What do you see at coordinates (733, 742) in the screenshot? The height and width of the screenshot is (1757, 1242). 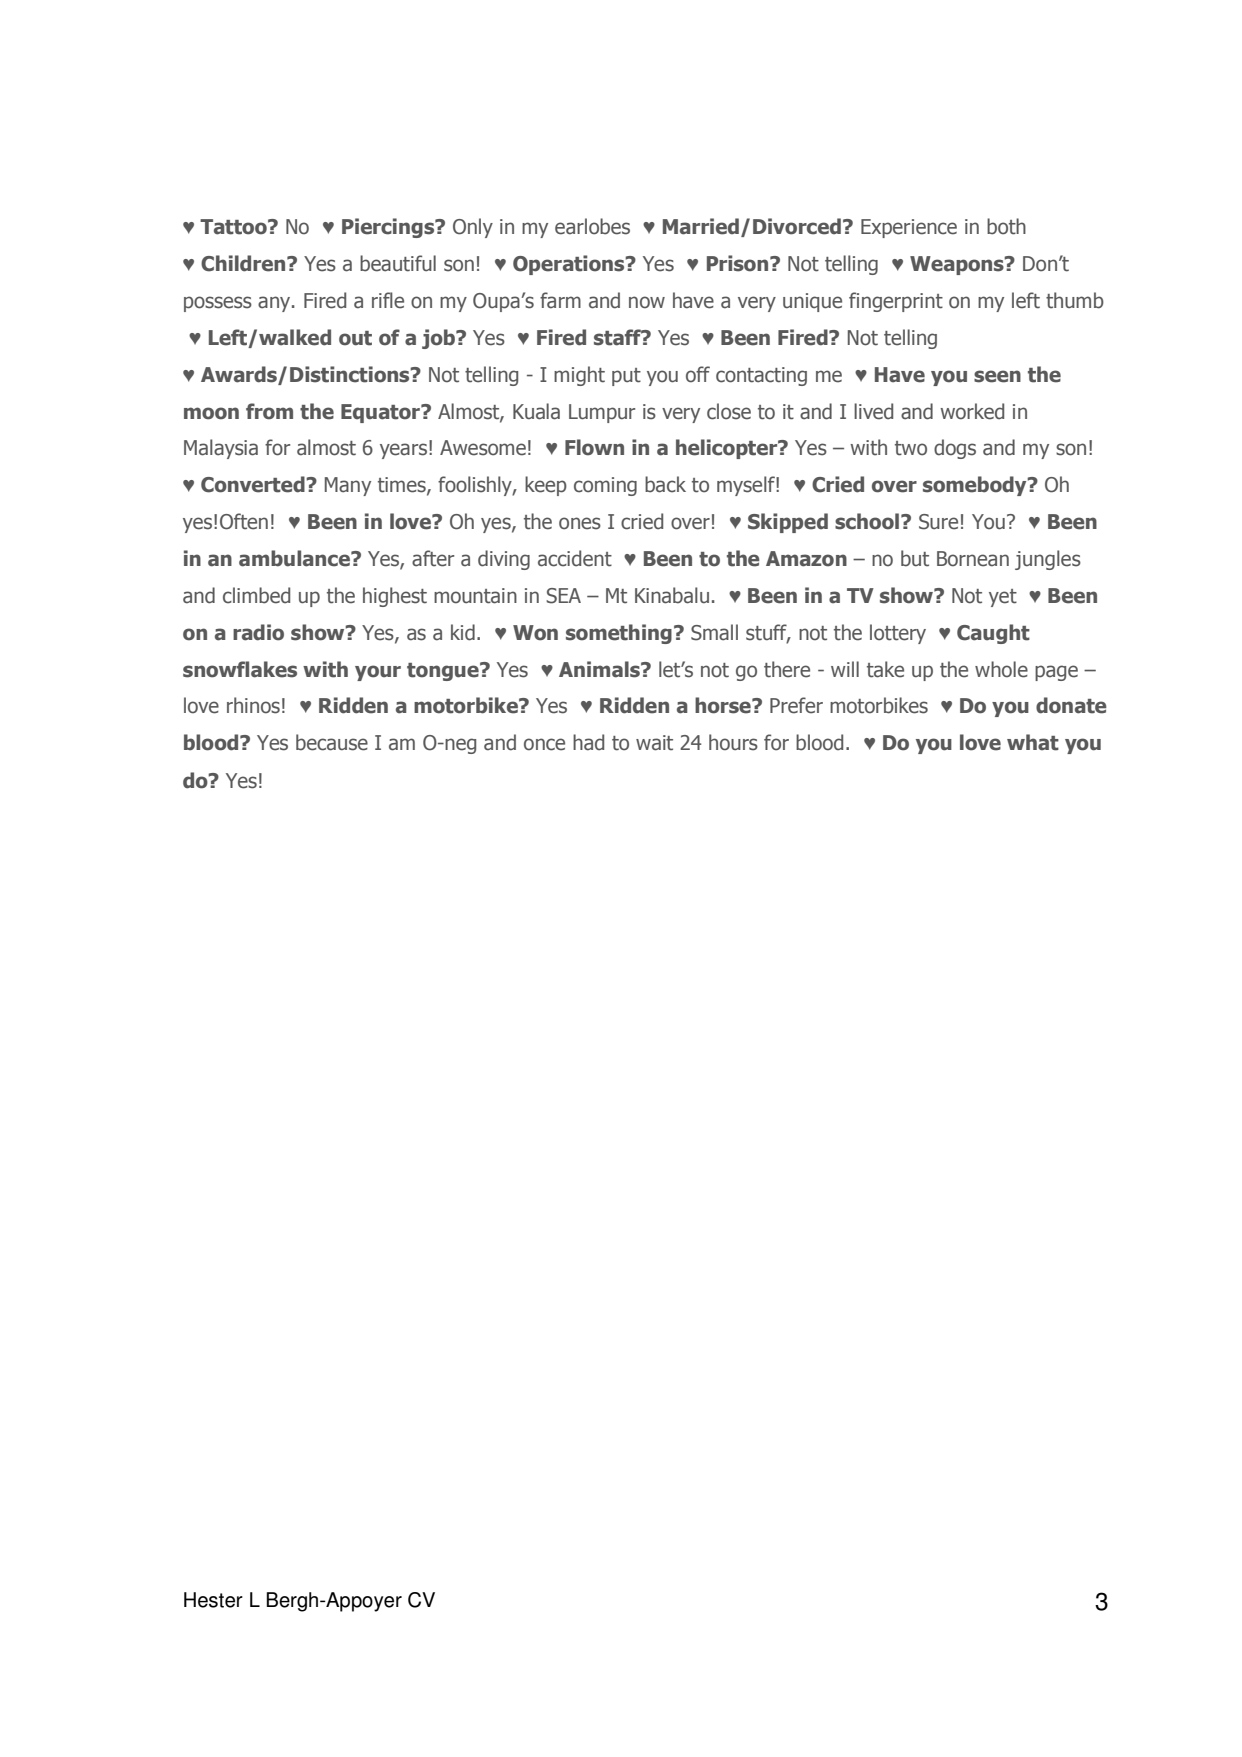 I see `hours` at bounding box center [733, 742].
